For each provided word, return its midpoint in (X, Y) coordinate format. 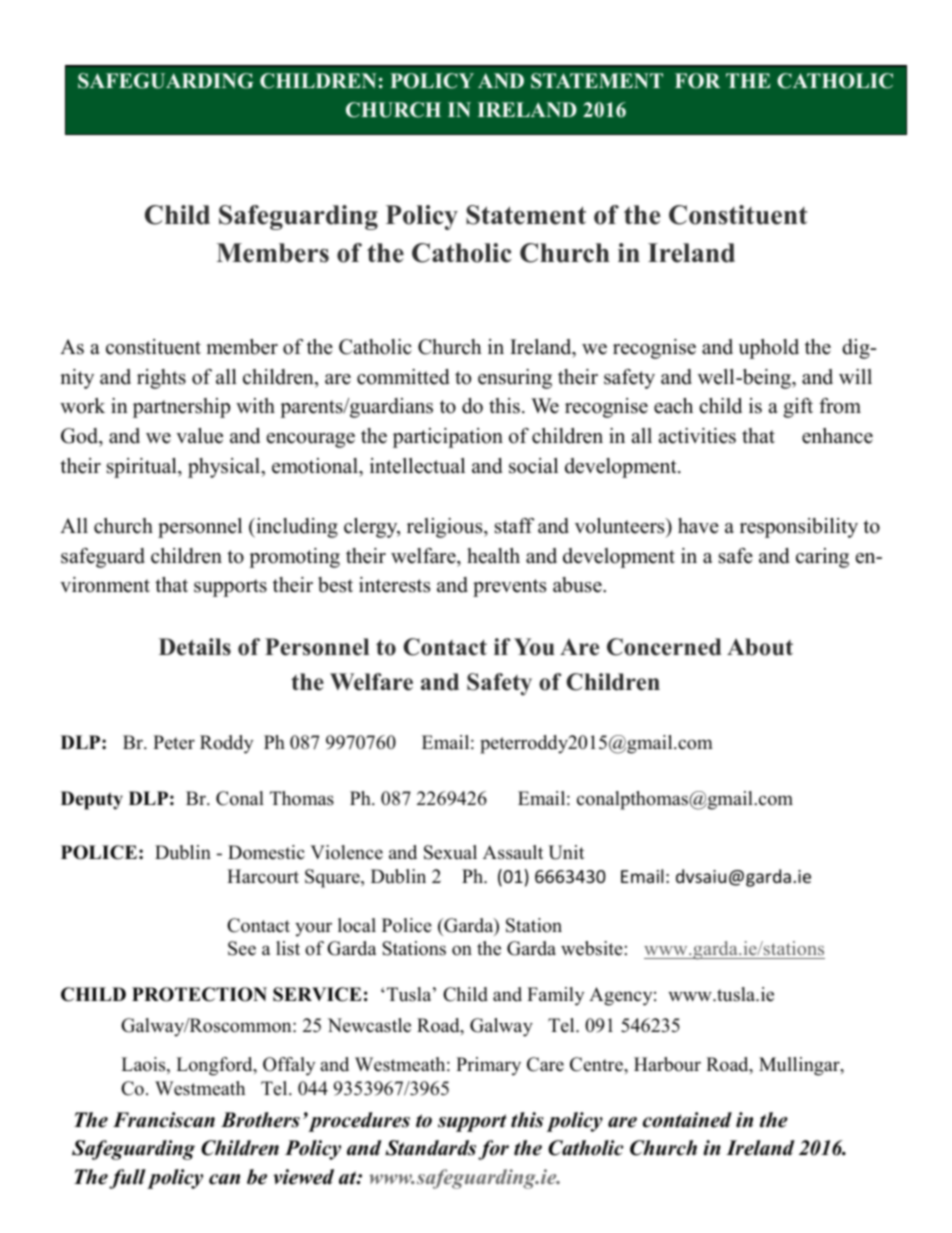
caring (822, 558)
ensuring (515, 379)
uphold (768, 349)
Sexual (450, 852)
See (242, 948)
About (760, 647)
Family (555, 996)
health (493, 556)
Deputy (92, 800)
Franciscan (164, 1120)
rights (161, 379)
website (592, 948)
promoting (294, 558)
